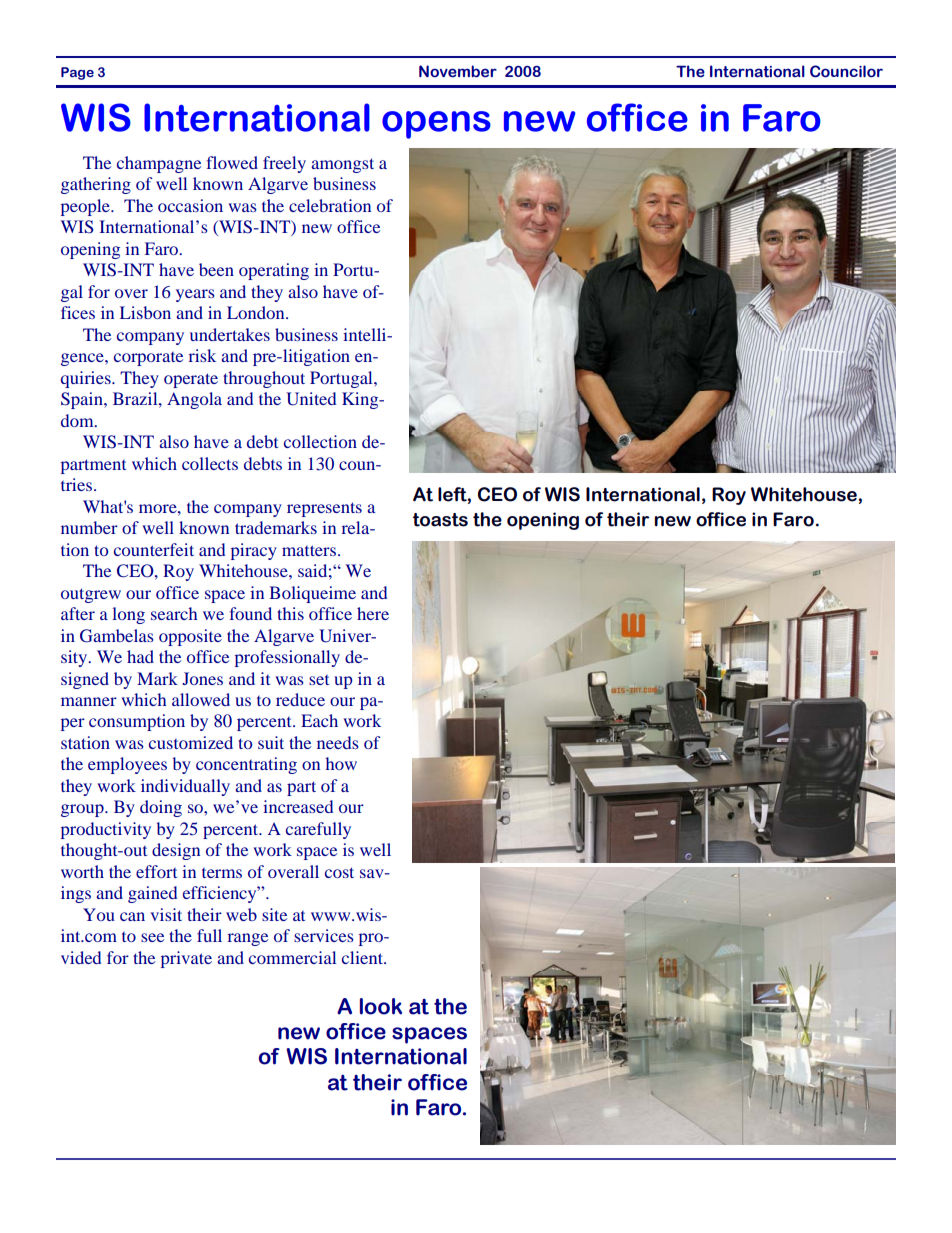  I want to click on see, so click(152, 937).
